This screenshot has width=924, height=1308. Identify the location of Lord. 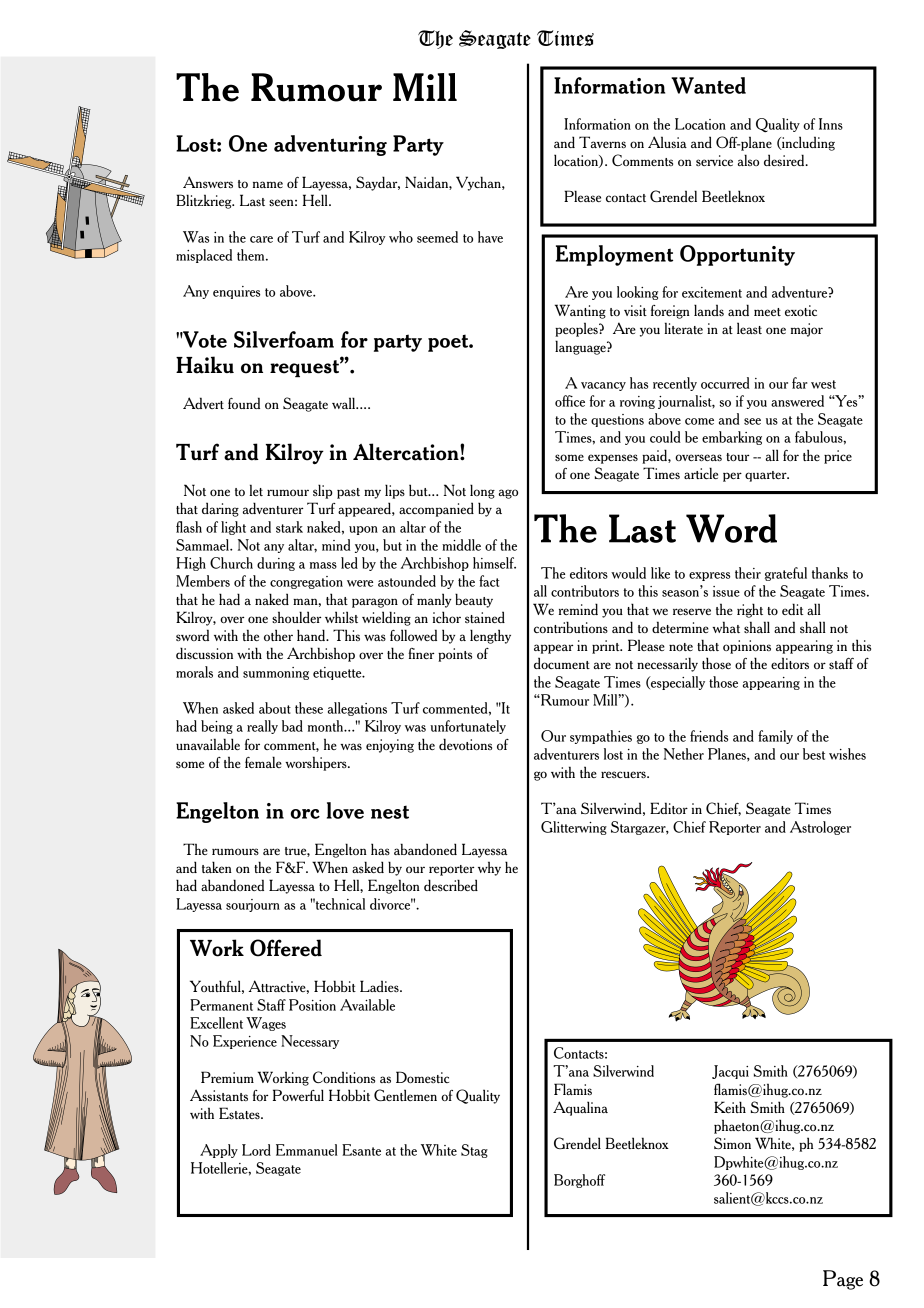
(256, 1150).
